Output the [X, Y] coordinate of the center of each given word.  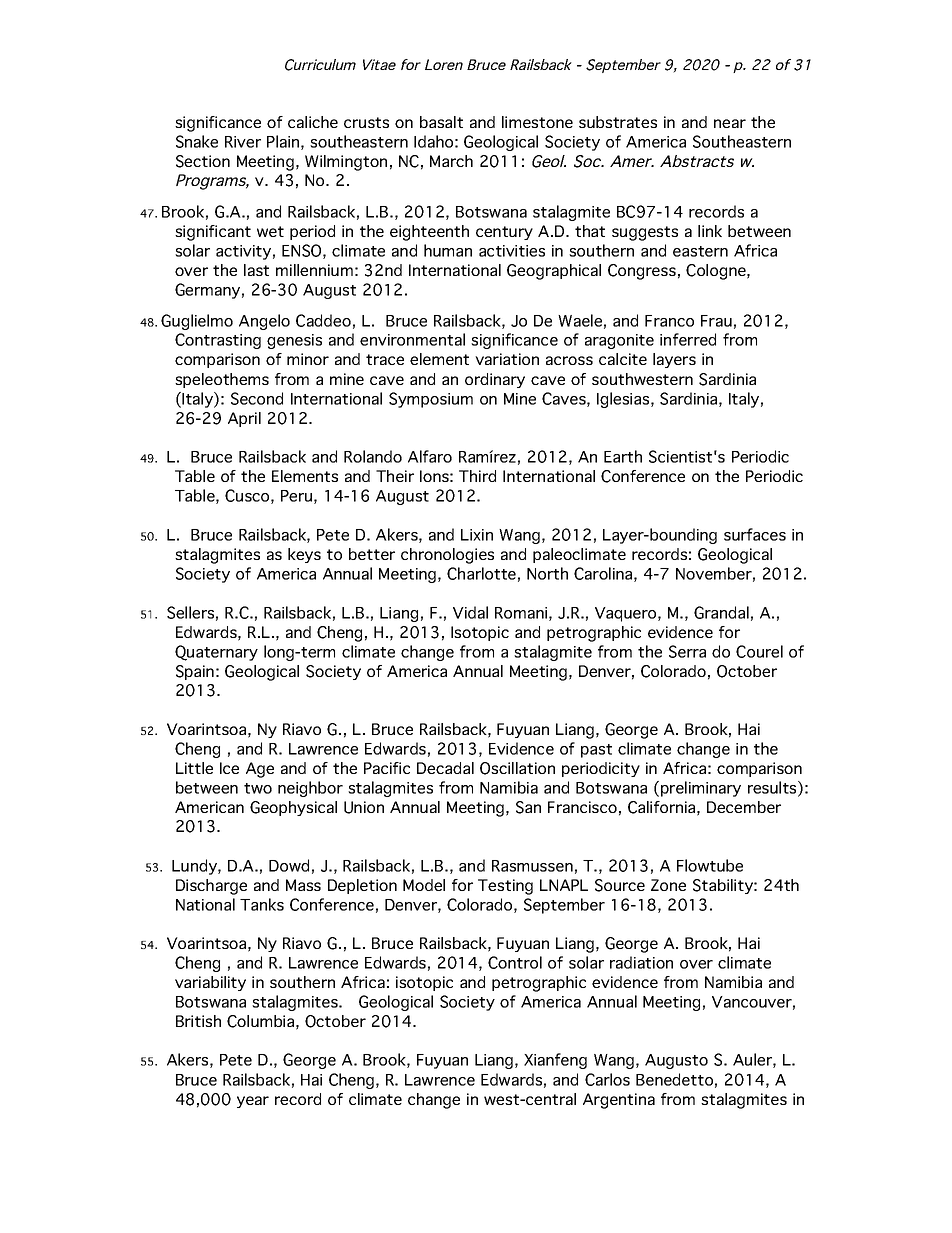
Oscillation [517, 768]
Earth [623, 456]
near [730, 123]
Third [477, 476]
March [451, 161]
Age [260, 770]
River [243, 142]
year [253, 1102]
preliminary [701, 789]
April [244, 419]
